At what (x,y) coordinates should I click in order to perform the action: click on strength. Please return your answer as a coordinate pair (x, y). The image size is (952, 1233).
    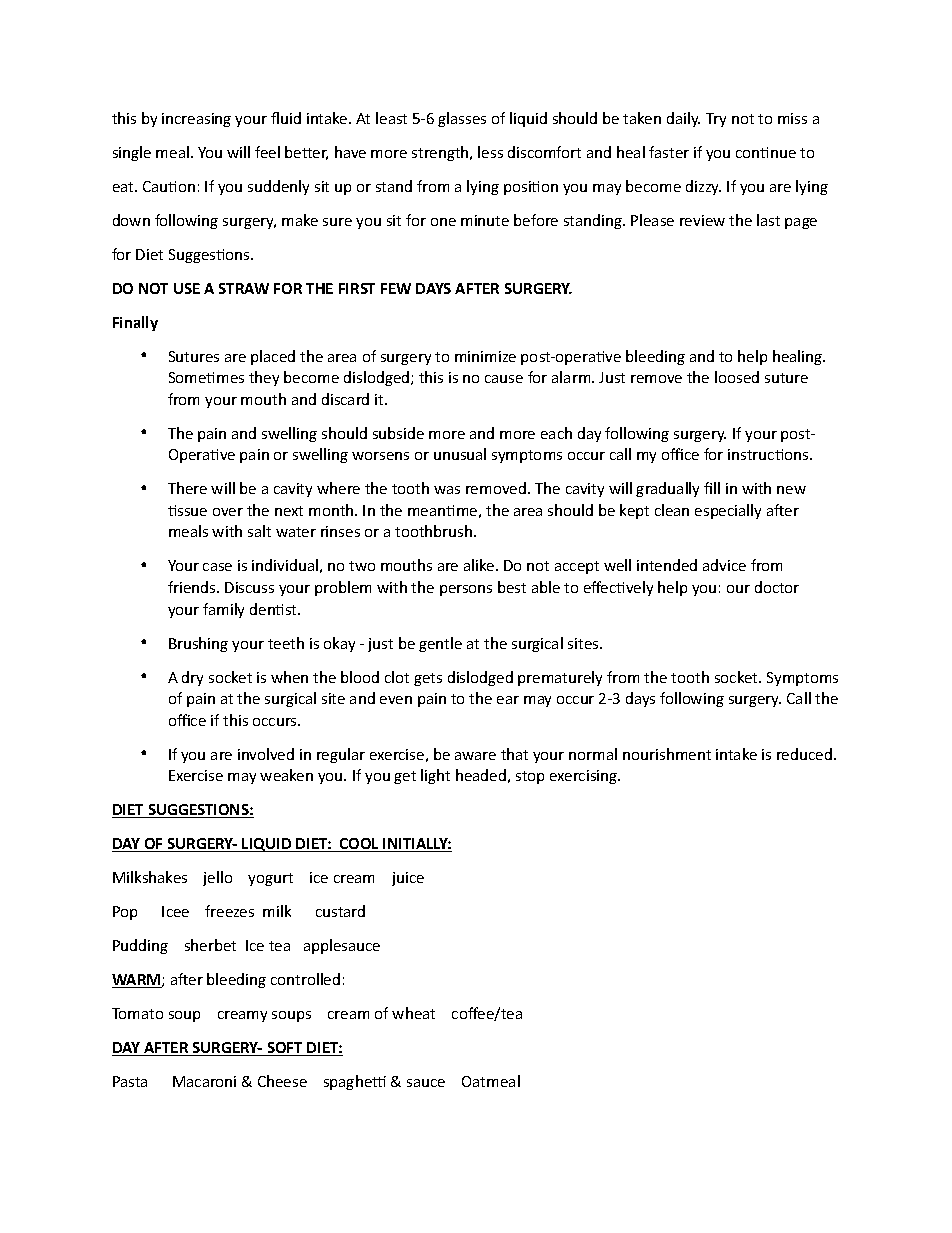
    Looking at the image, I should click on (441, 153).
